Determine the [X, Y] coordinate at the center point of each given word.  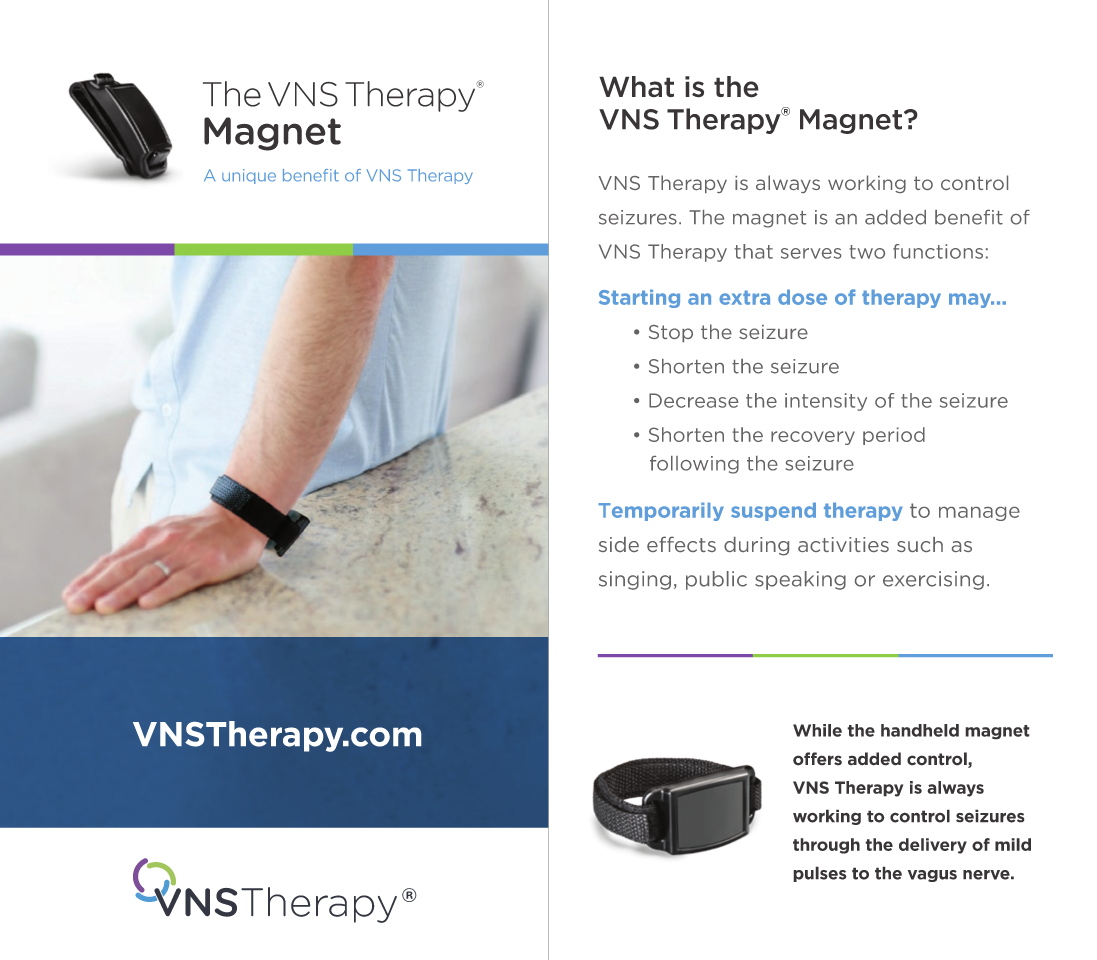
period [894, 436]
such [920, 544]
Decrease [693, 400]
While [817, 730]
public [716, 580]
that [753, 251]
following [694, 465]
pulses [820, 874]
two [867, 252]
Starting [639, 298]
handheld [920, 730]
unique [249, 176]
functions [938, 251]
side [619, 544]
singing [635, 580]
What [636, 87]
